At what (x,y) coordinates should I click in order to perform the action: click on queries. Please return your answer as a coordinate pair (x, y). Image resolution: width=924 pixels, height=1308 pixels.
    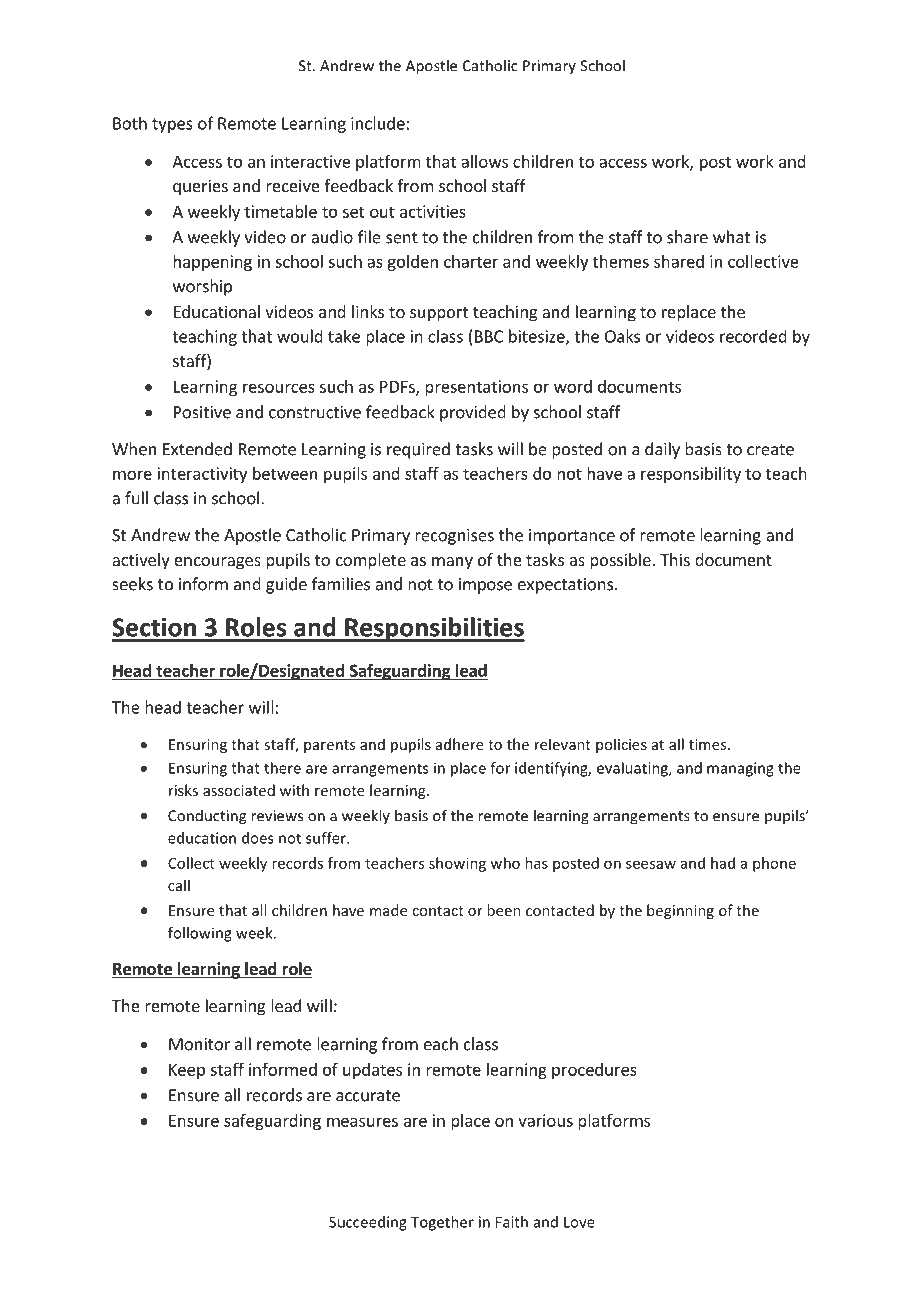
    Looking at the image, I should click on (200, 187).
